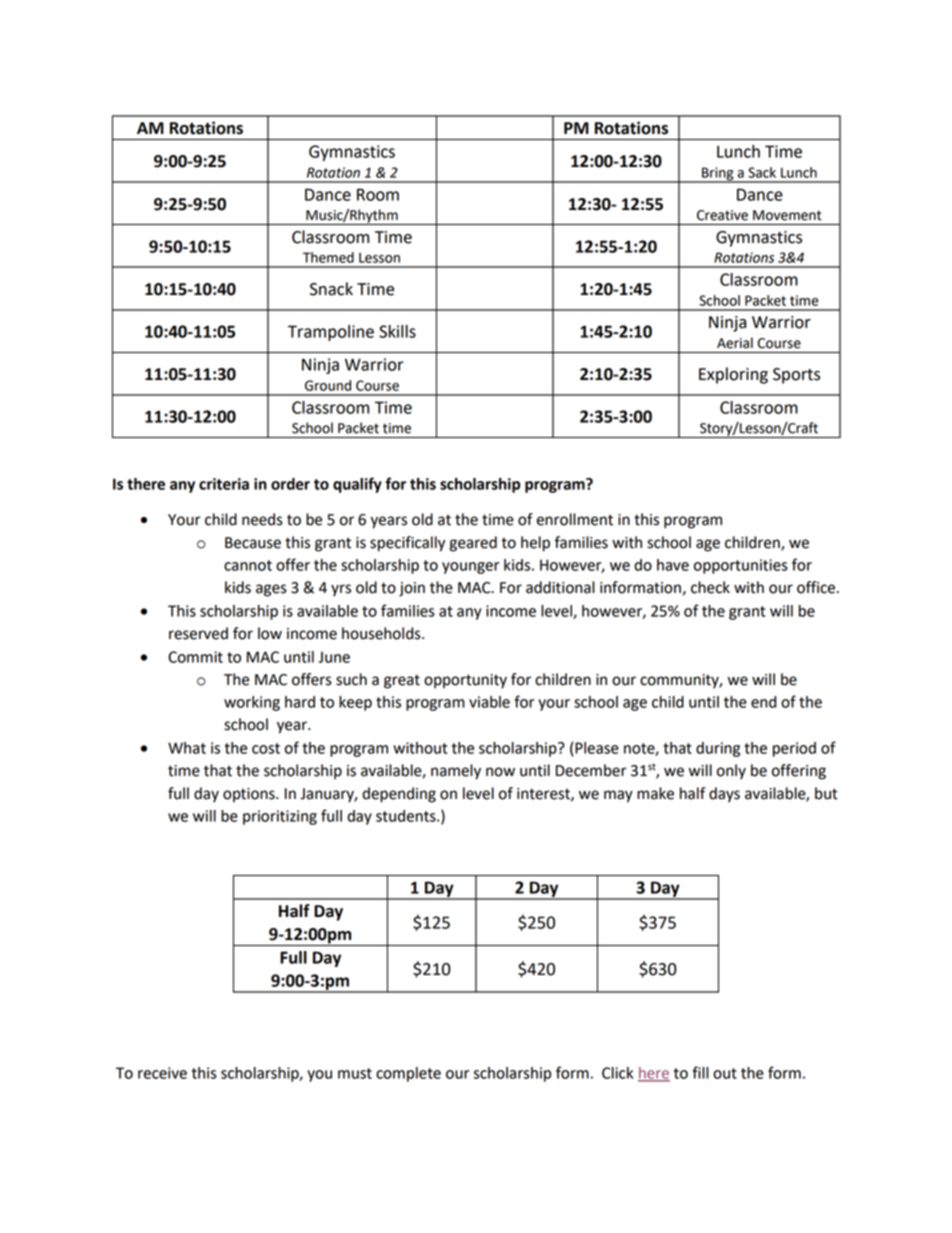 This image has height=1233, width=952. Describe the element at coordinates (328, 257) in the image. I see `Themed` at that location.
